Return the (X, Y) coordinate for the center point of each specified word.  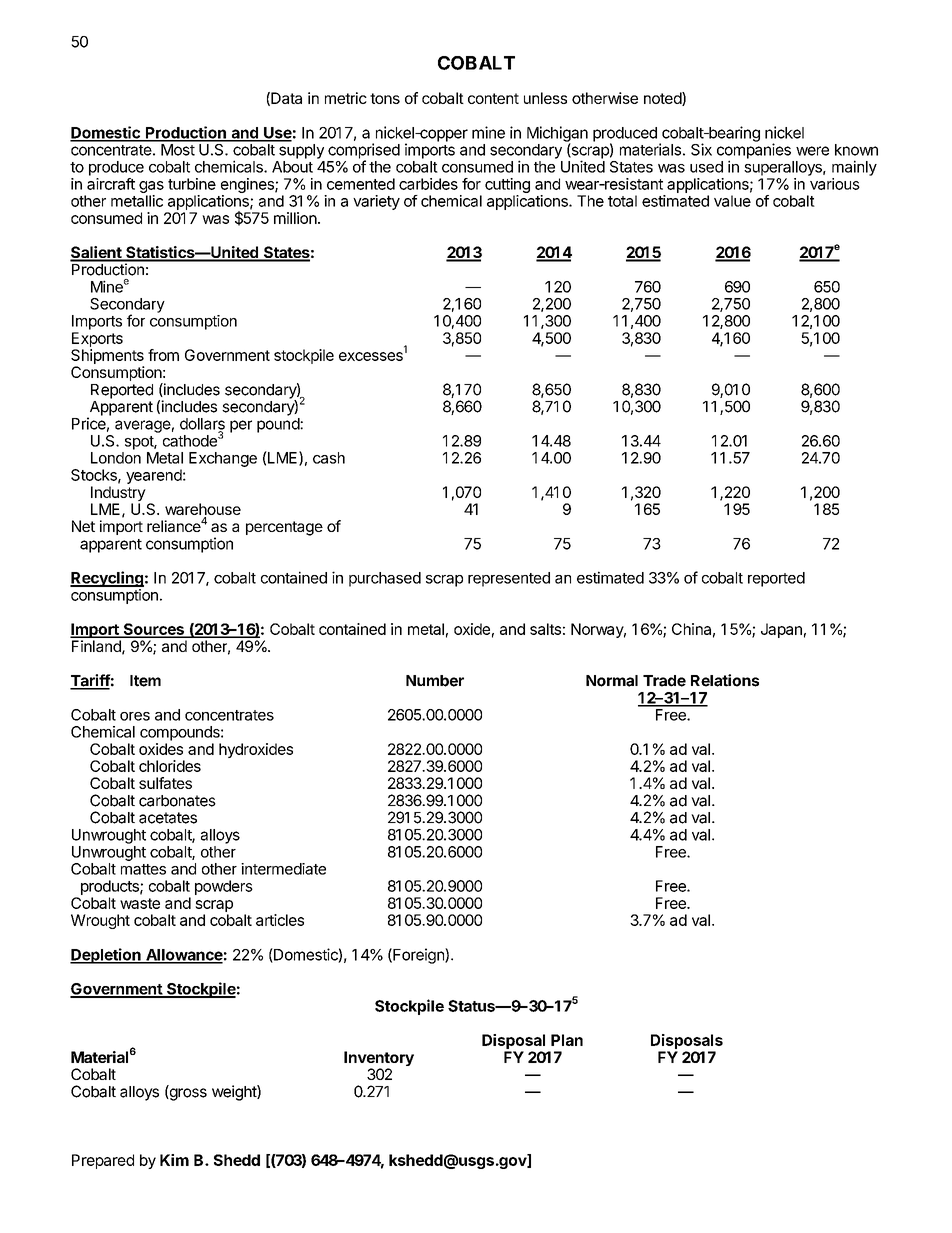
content (493, 98)
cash (329, 458)
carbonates (177, 801)
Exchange (223, 459)
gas (151, 187)
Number (435, 681)
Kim (174, 1160)
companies (754, 152)
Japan (781, 630)
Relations (725, 680)
